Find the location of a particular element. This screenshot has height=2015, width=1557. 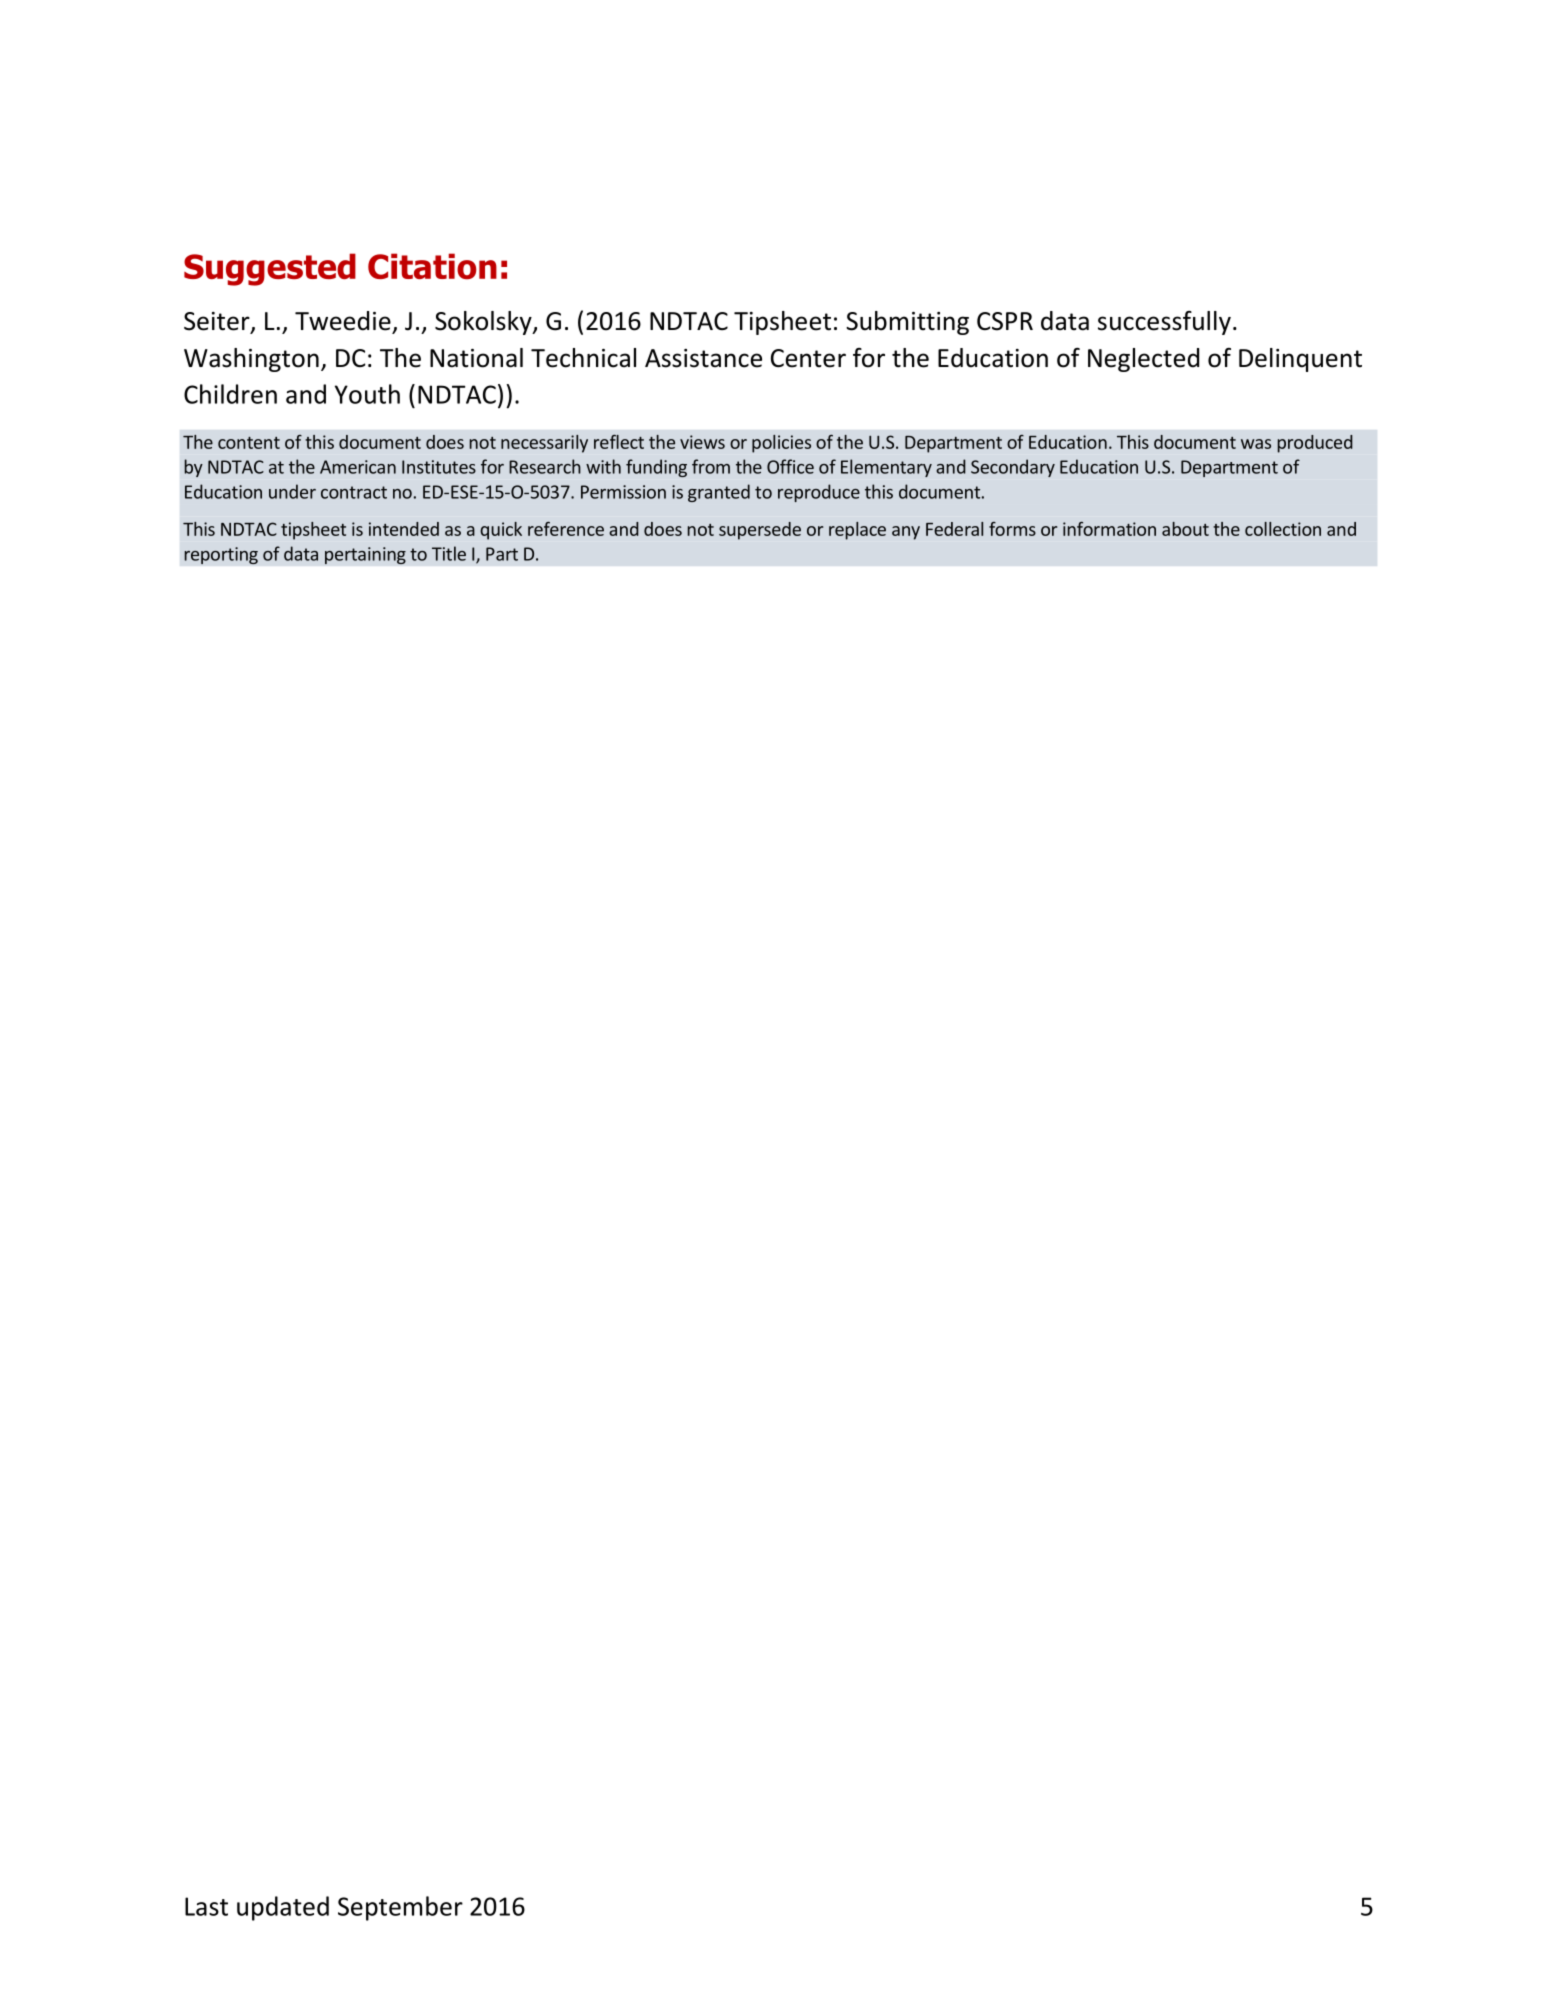

Suggested is located at coordinates (270, 269).
